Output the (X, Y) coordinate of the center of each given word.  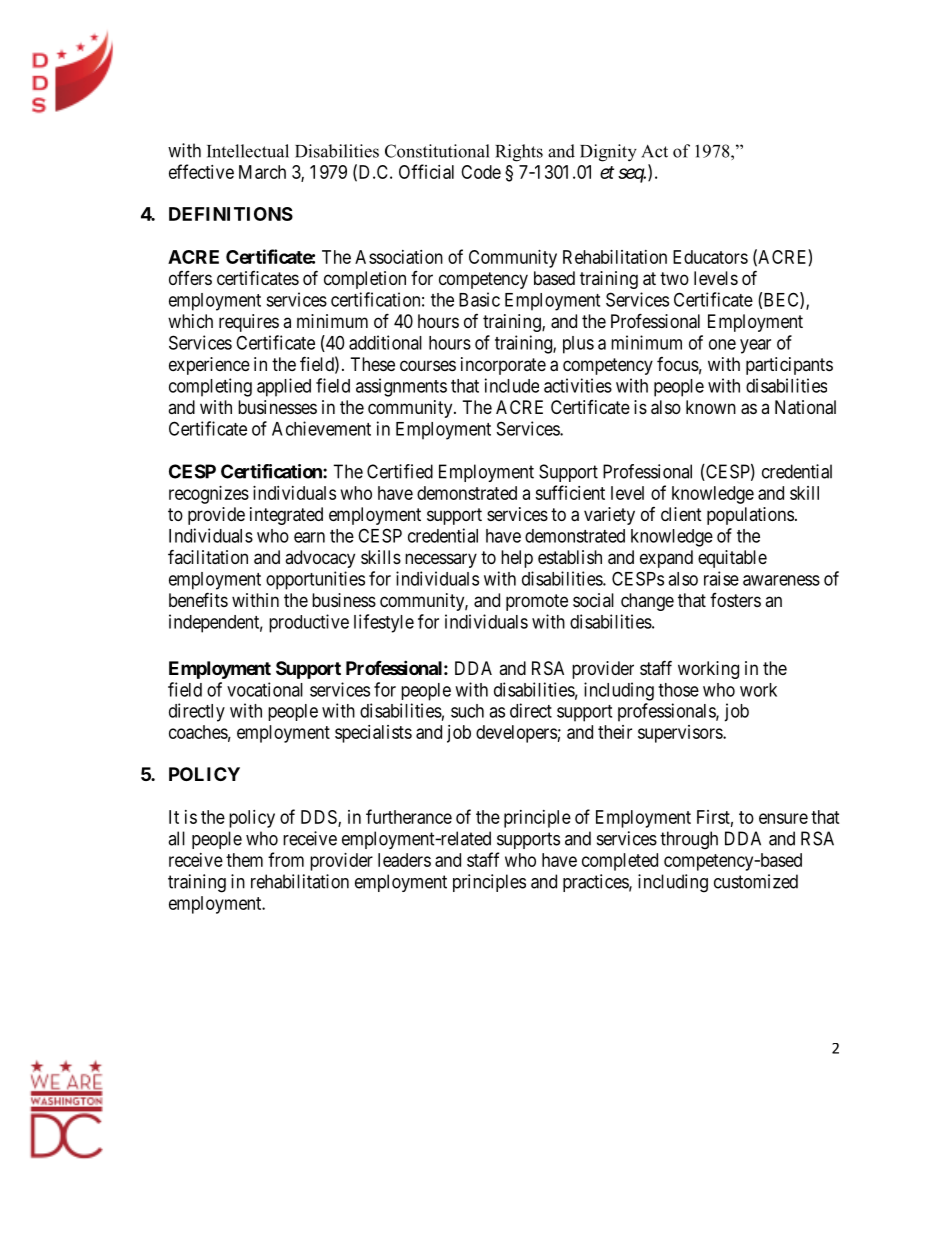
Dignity (608, 153)
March (262, 172)
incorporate (503, 366)
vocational (265, 689)
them (244, 860)
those (678, 690)
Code (481, 172)
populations (750, 516)
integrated (286, 516)
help (517, 559)
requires (249, 323)
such (467, 711)
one (722, 344)
